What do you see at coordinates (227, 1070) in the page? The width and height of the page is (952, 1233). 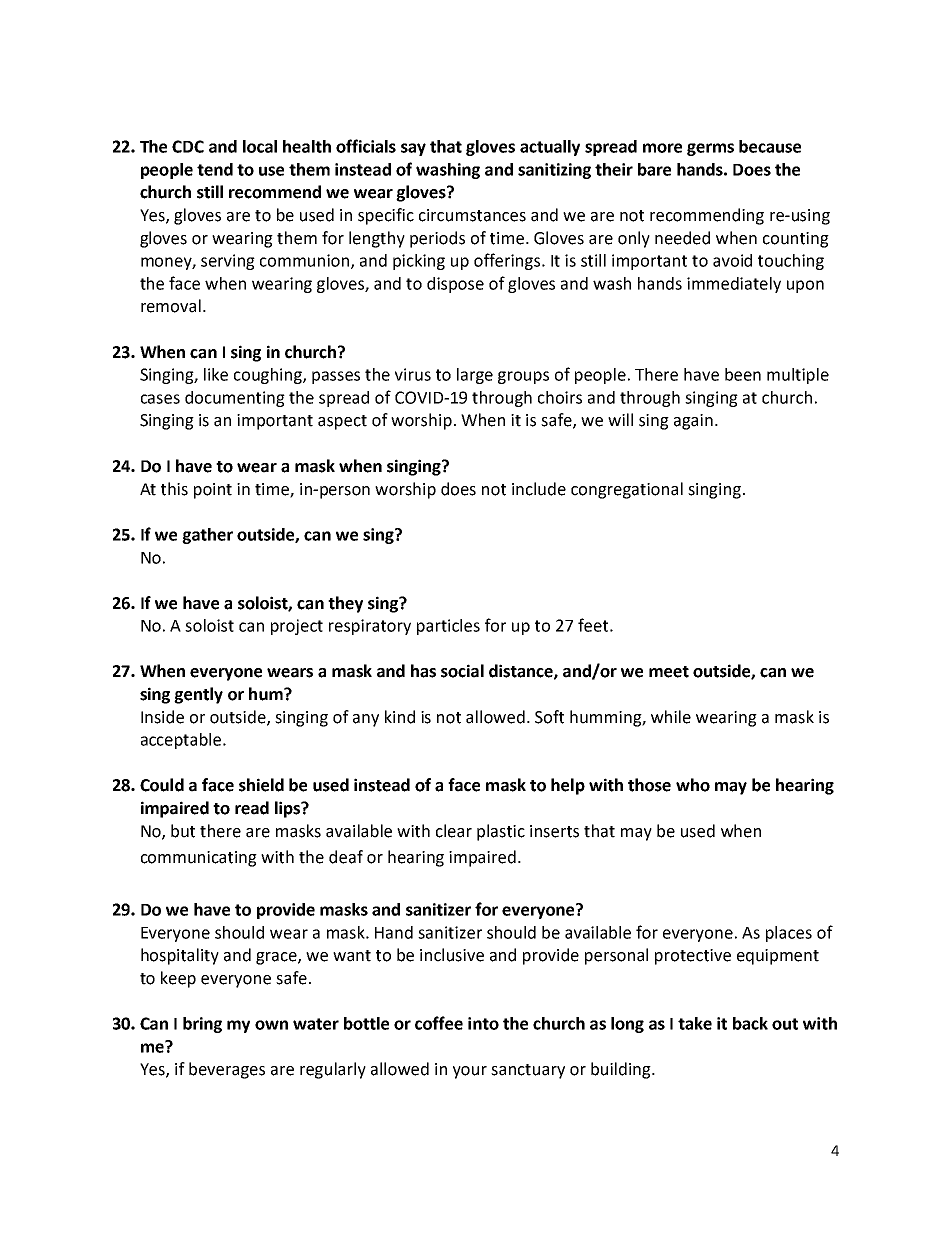 I see `beverages` at bounding box center [227, 1070].
